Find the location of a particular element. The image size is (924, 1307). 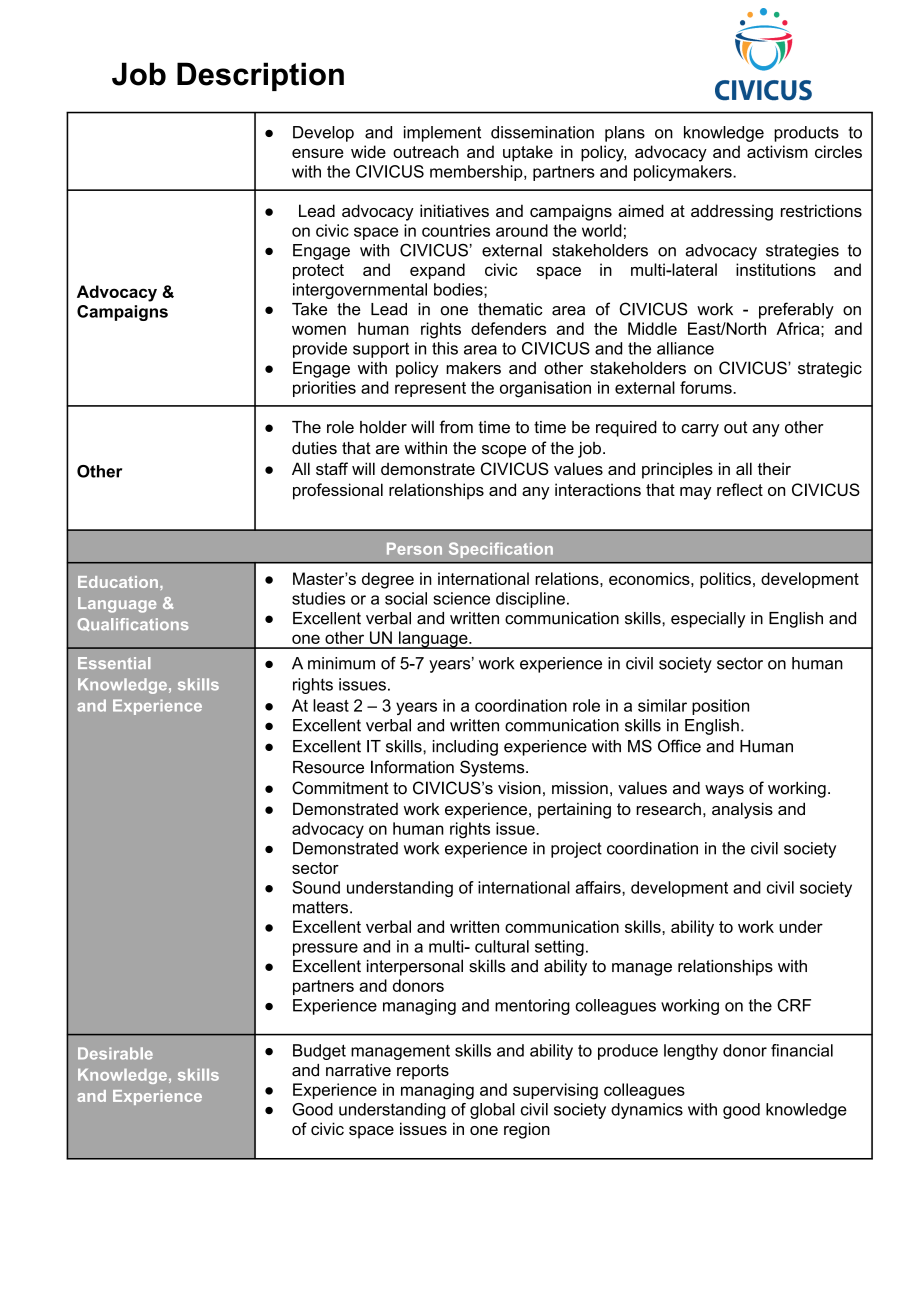

Systems is located at coordinates (493, 768).
